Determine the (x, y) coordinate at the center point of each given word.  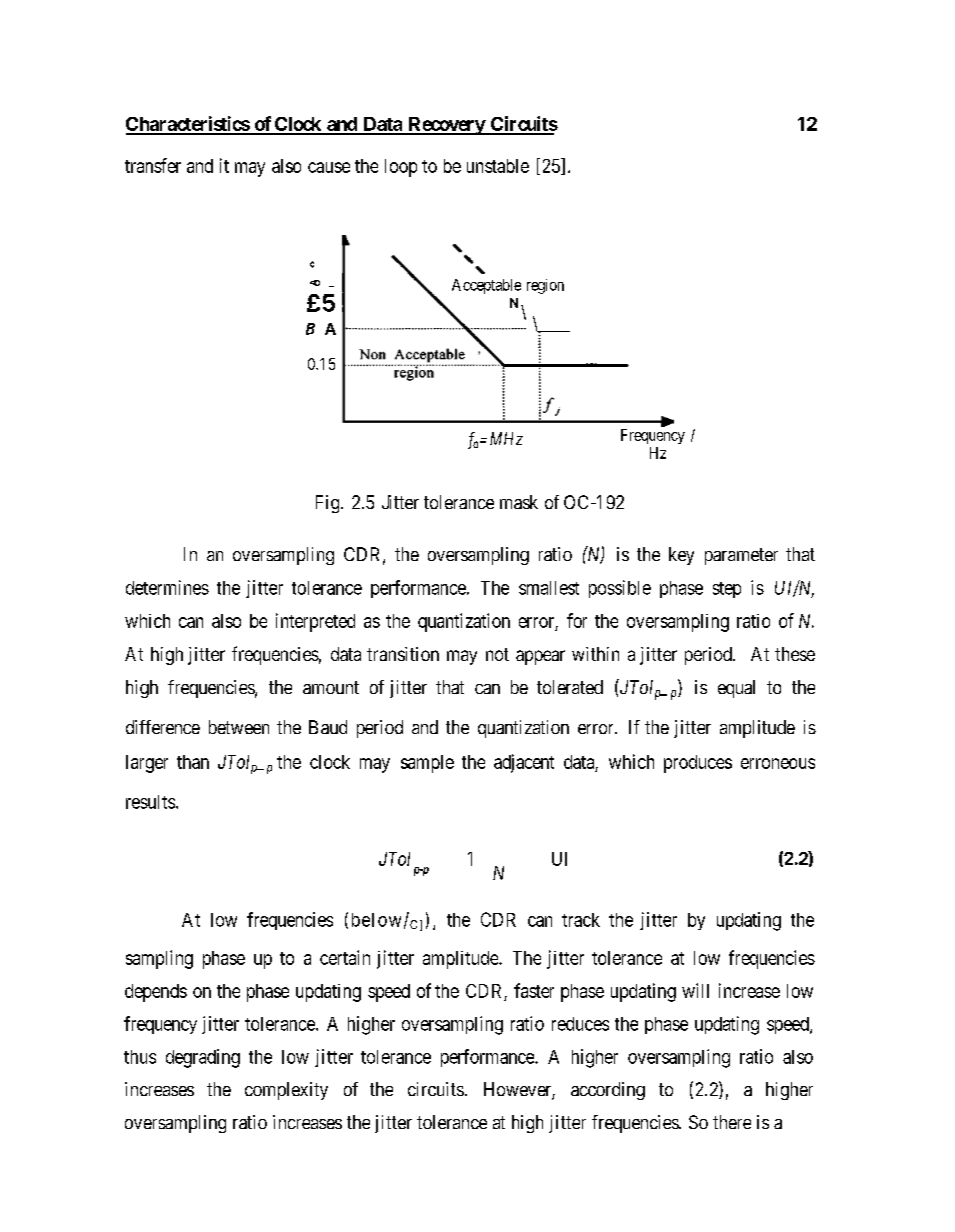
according (608, 1091)
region (545, 286)
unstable (498, 166)
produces (698, 764)
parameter (741, 556)
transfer (153, 165)
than (193, 762)
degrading (203, 1058)
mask (519, 502)
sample (427, 764)
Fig (329, 504)
